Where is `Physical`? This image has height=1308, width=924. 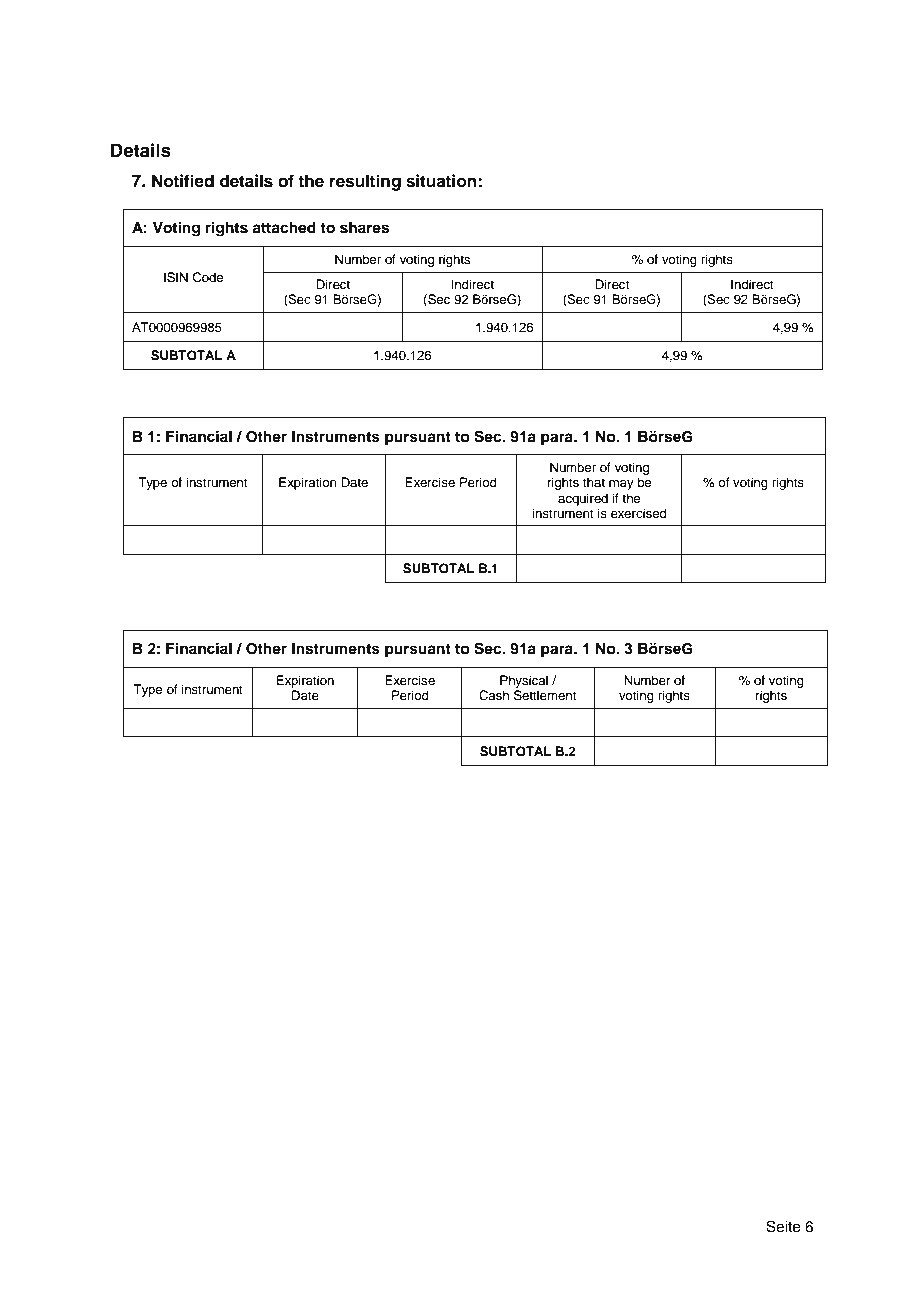
Physical is located at coordinates (524, 681).
